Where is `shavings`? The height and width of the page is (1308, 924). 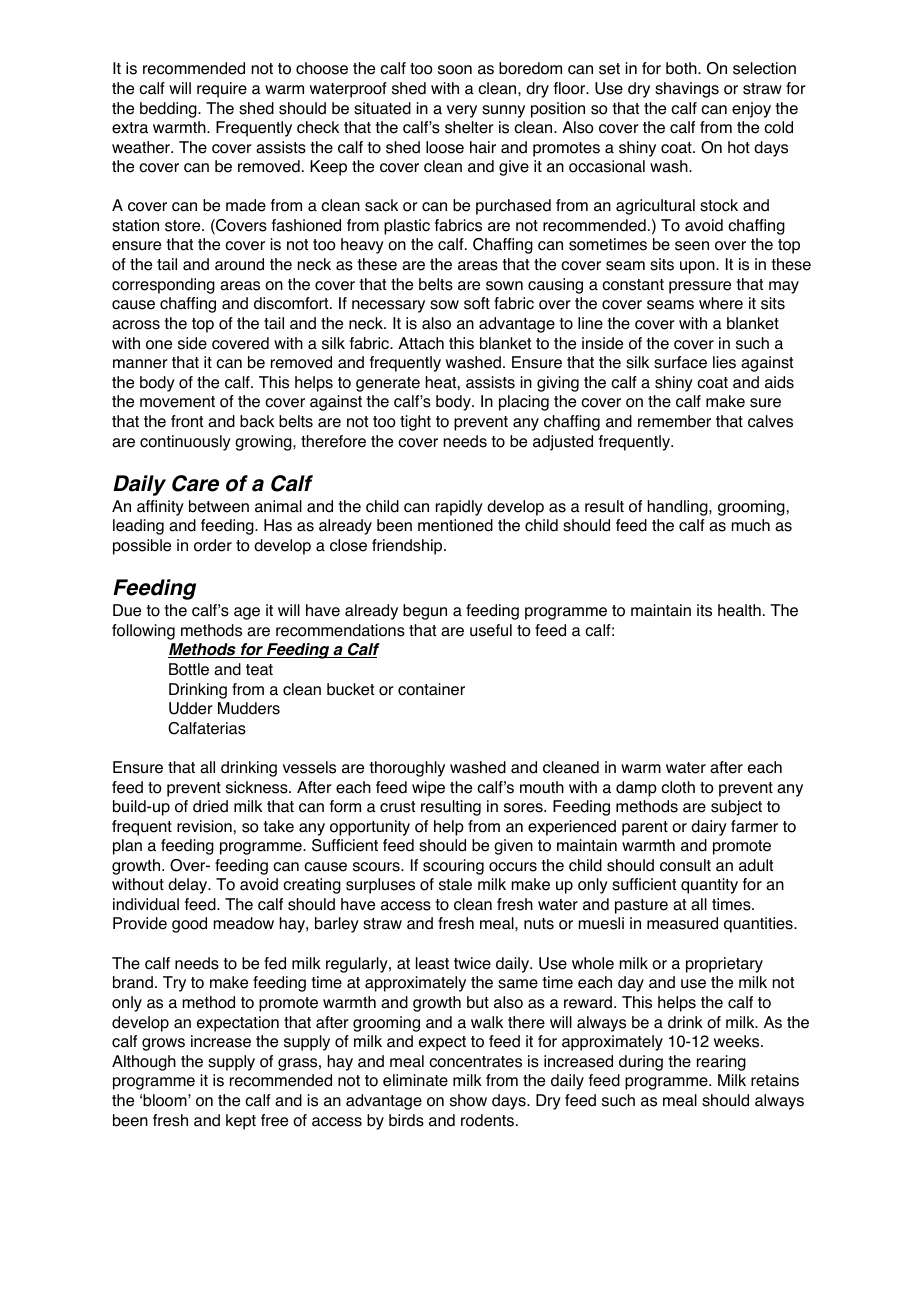 shavings is located at coordinates (687, 90).
